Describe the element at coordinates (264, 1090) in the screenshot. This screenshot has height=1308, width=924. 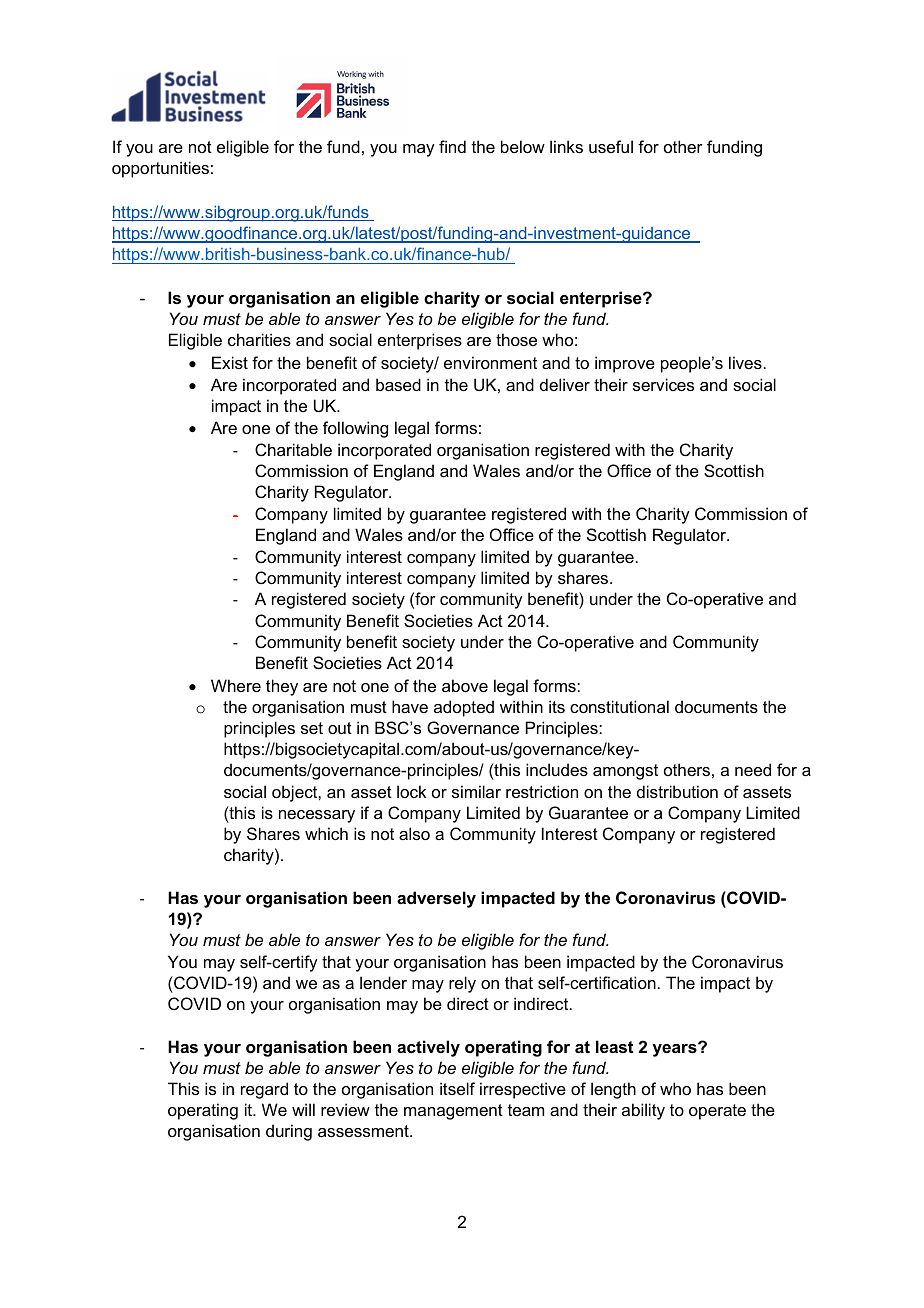
I see `regard` at that location.
